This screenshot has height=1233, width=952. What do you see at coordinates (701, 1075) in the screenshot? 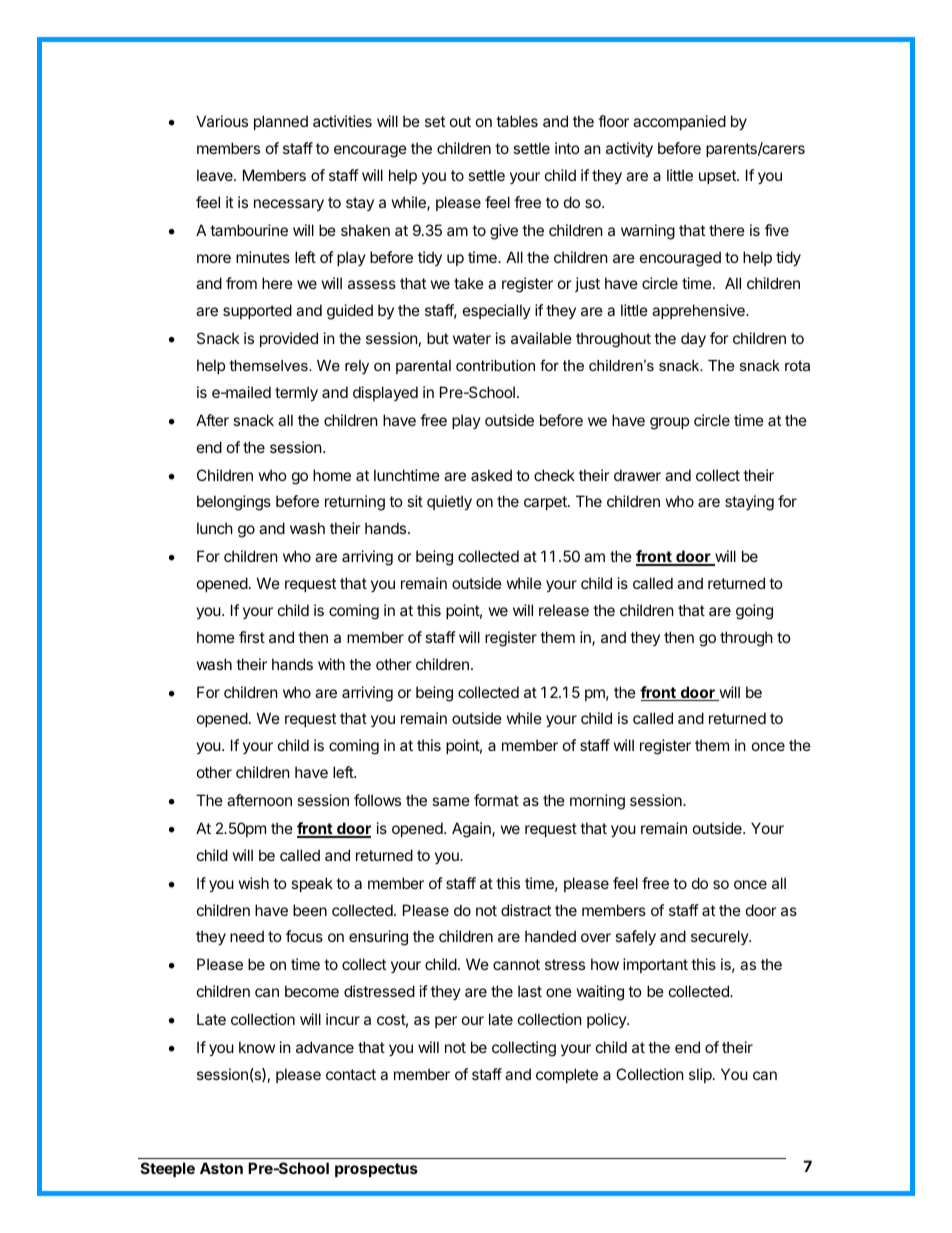
I see `slip` at bounding box center [701, 1075].
